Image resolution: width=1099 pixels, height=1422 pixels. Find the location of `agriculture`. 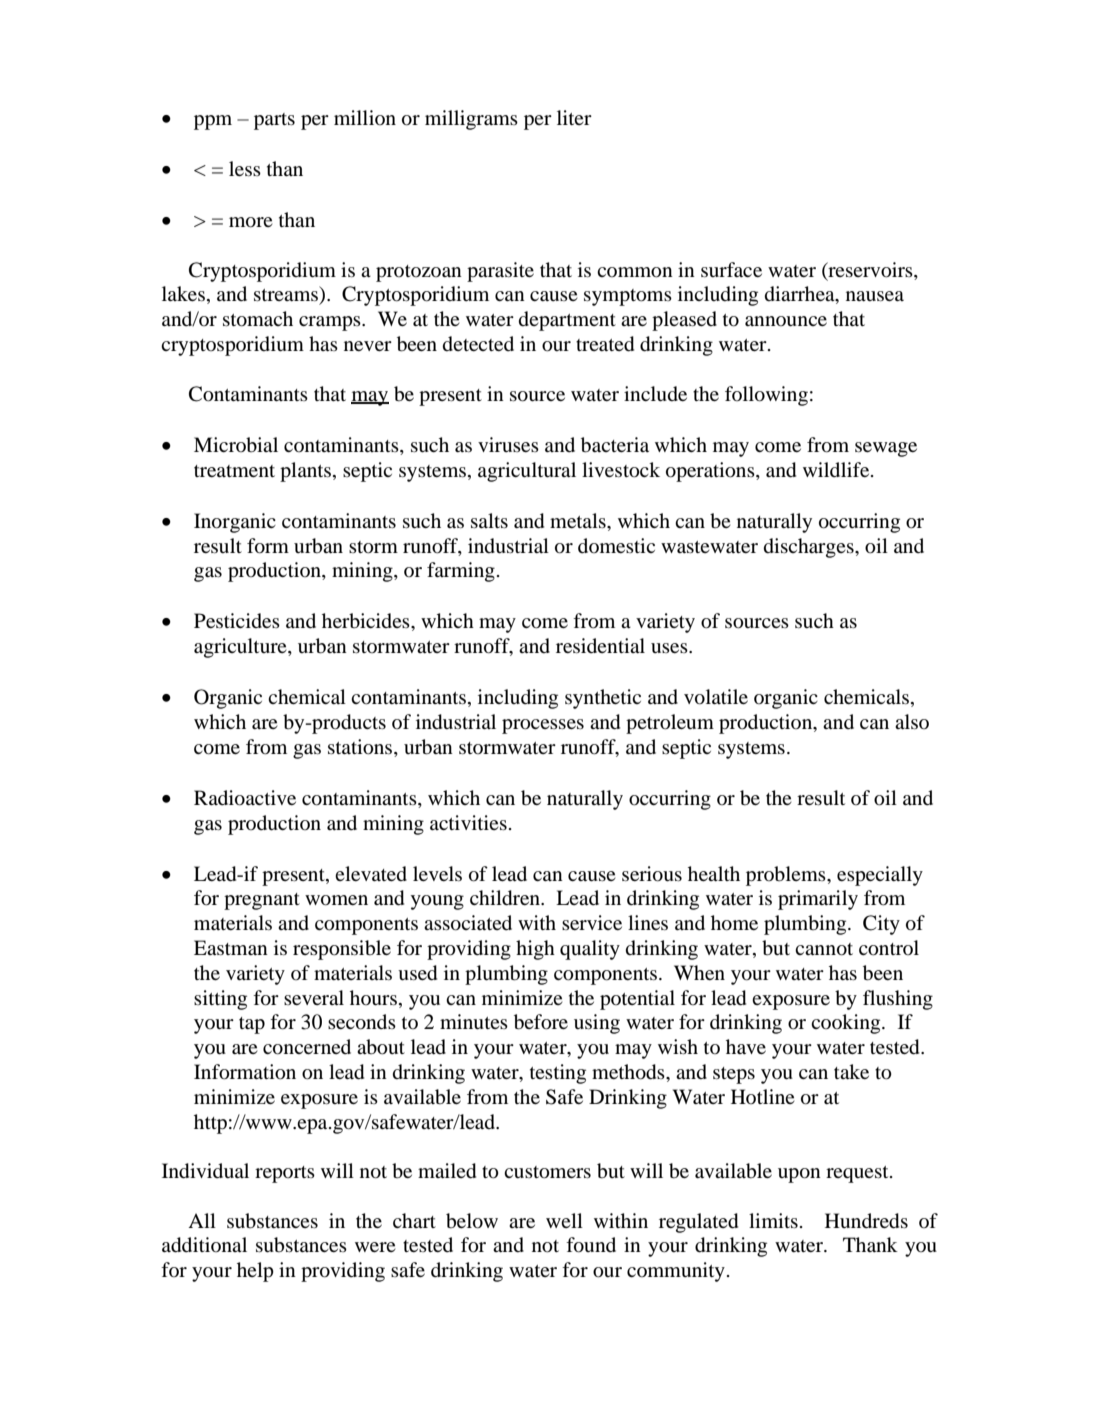

agriculture is located at coordinates (241, 648).
